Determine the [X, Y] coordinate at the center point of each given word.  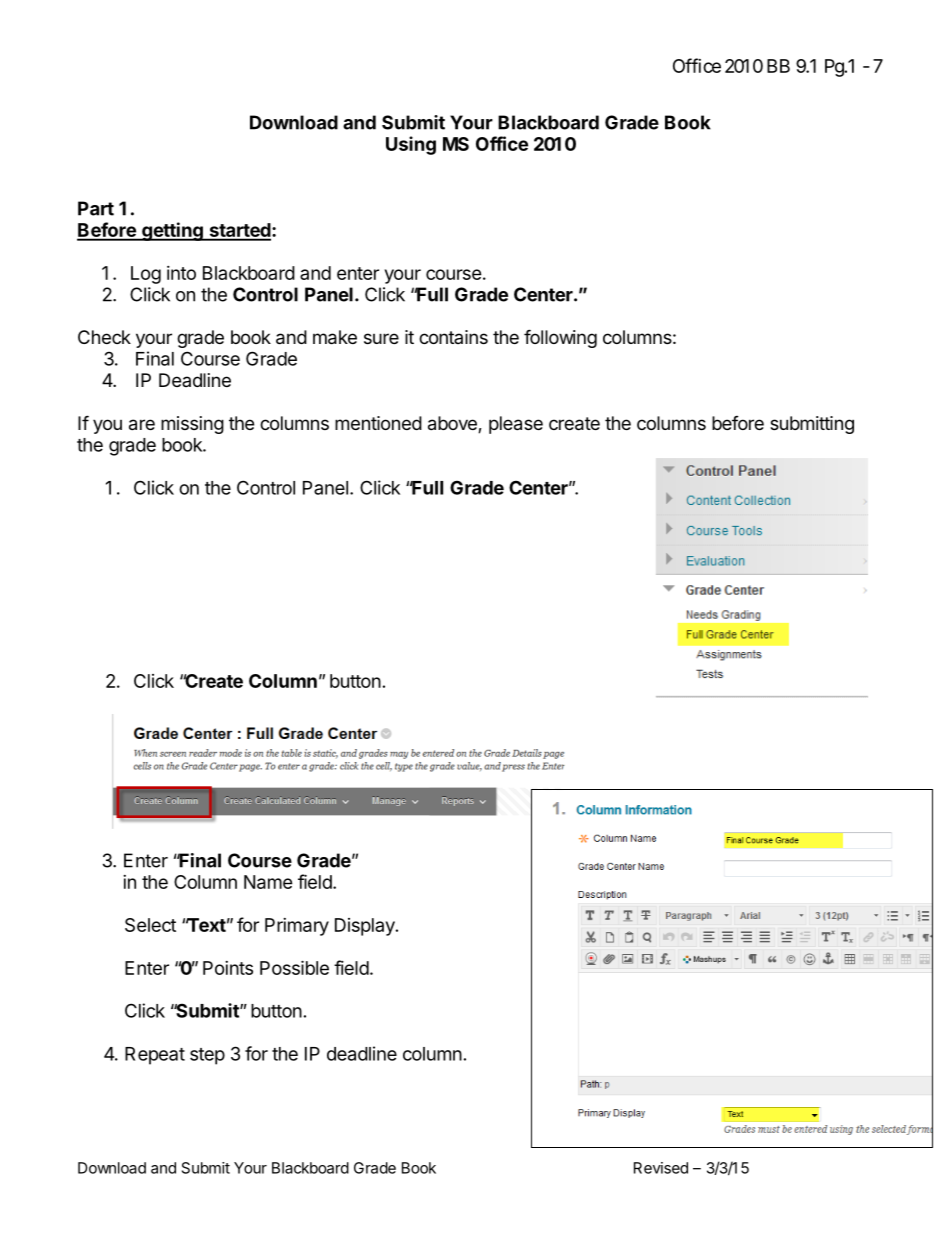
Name [268, 882]
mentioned [378, 423]
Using [411, 145]
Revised [661, 1168]
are [142, 425]
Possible [294, 967]
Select [150, 925]
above [453, 424]
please [516, 425]
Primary [297, 927]
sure [381, 338]
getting [172, 231]
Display [366, 927]
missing [192, 425]
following [560, 338]
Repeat [155, 1056]
